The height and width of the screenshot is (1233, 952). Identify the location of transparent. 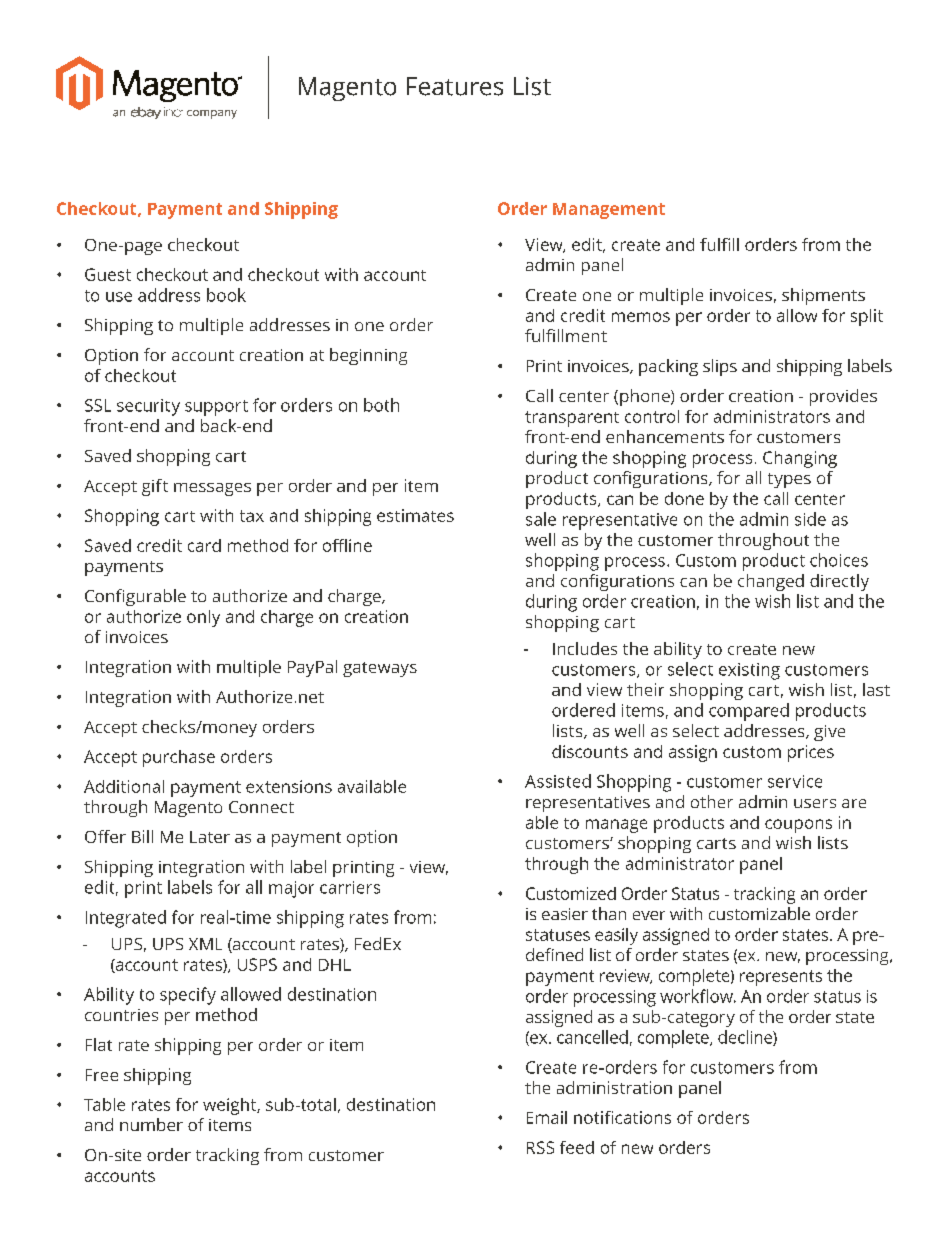
(572, 419).
